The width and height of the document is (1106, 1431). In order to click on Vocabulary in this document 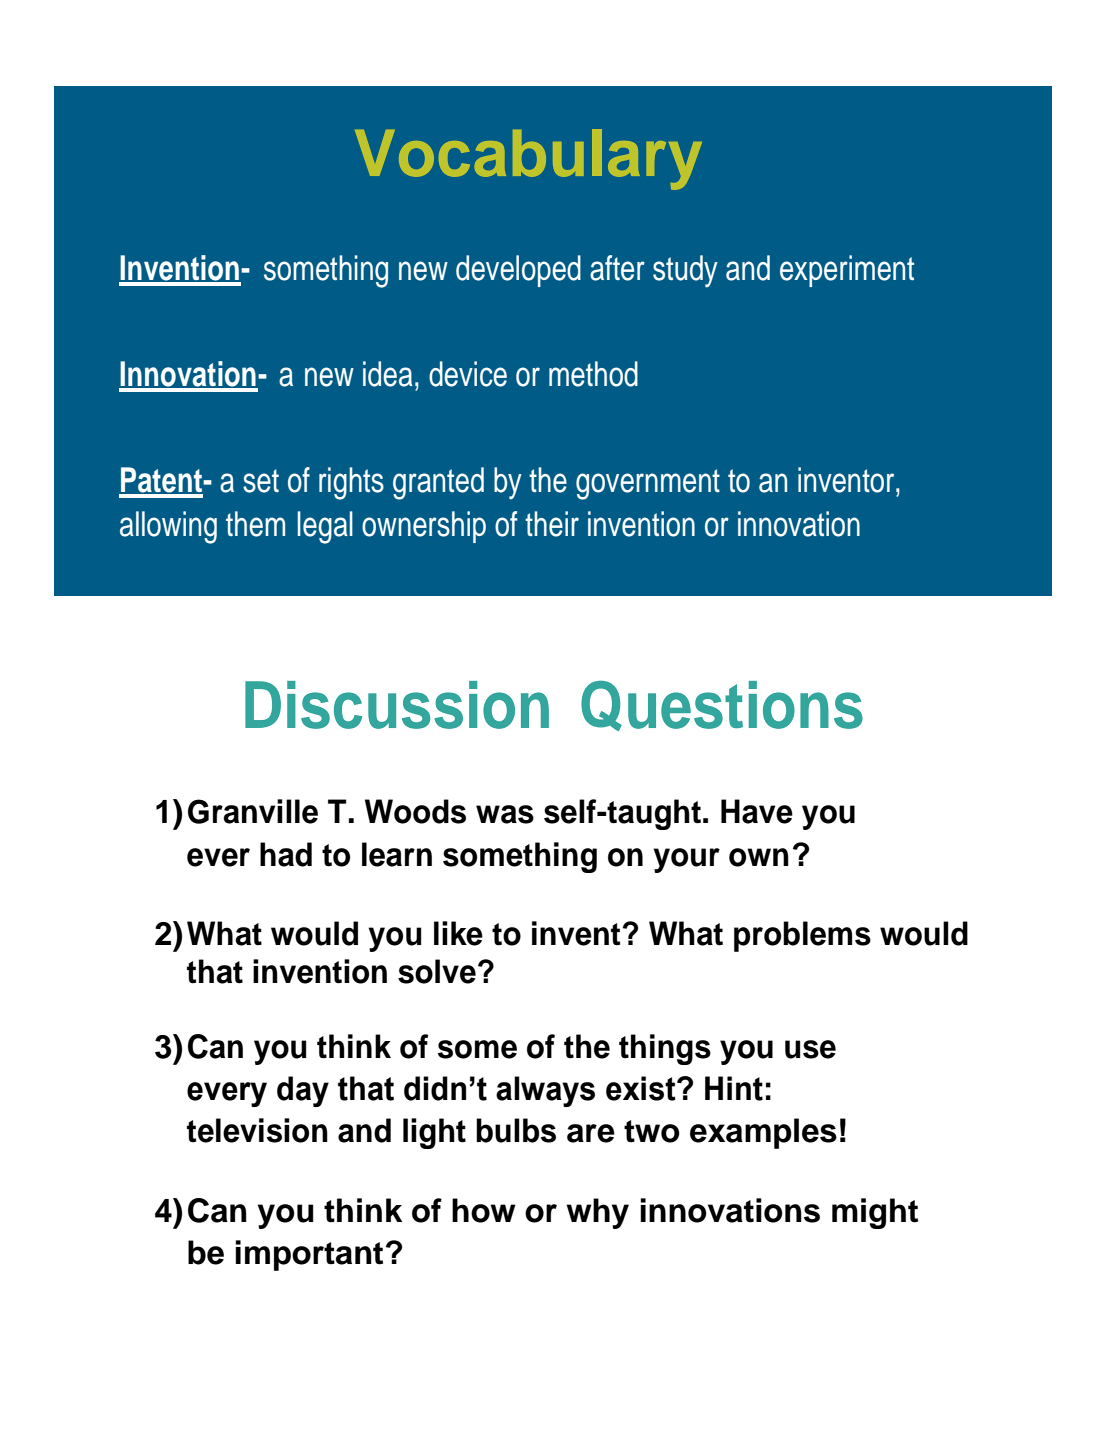, I will do `click(528, 159)`.
